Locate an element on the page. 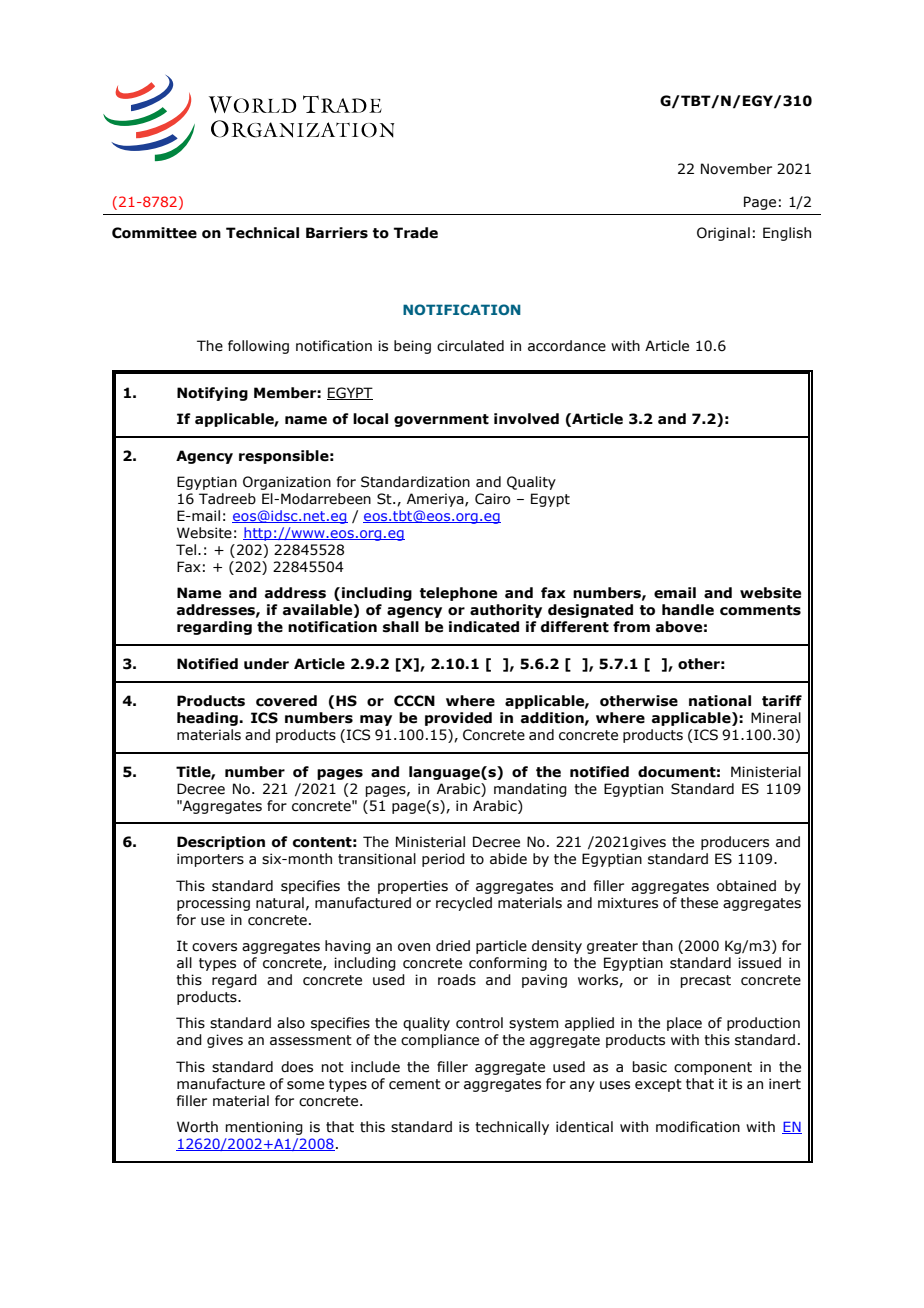  Worth is located at coordinates (197, 1127).
